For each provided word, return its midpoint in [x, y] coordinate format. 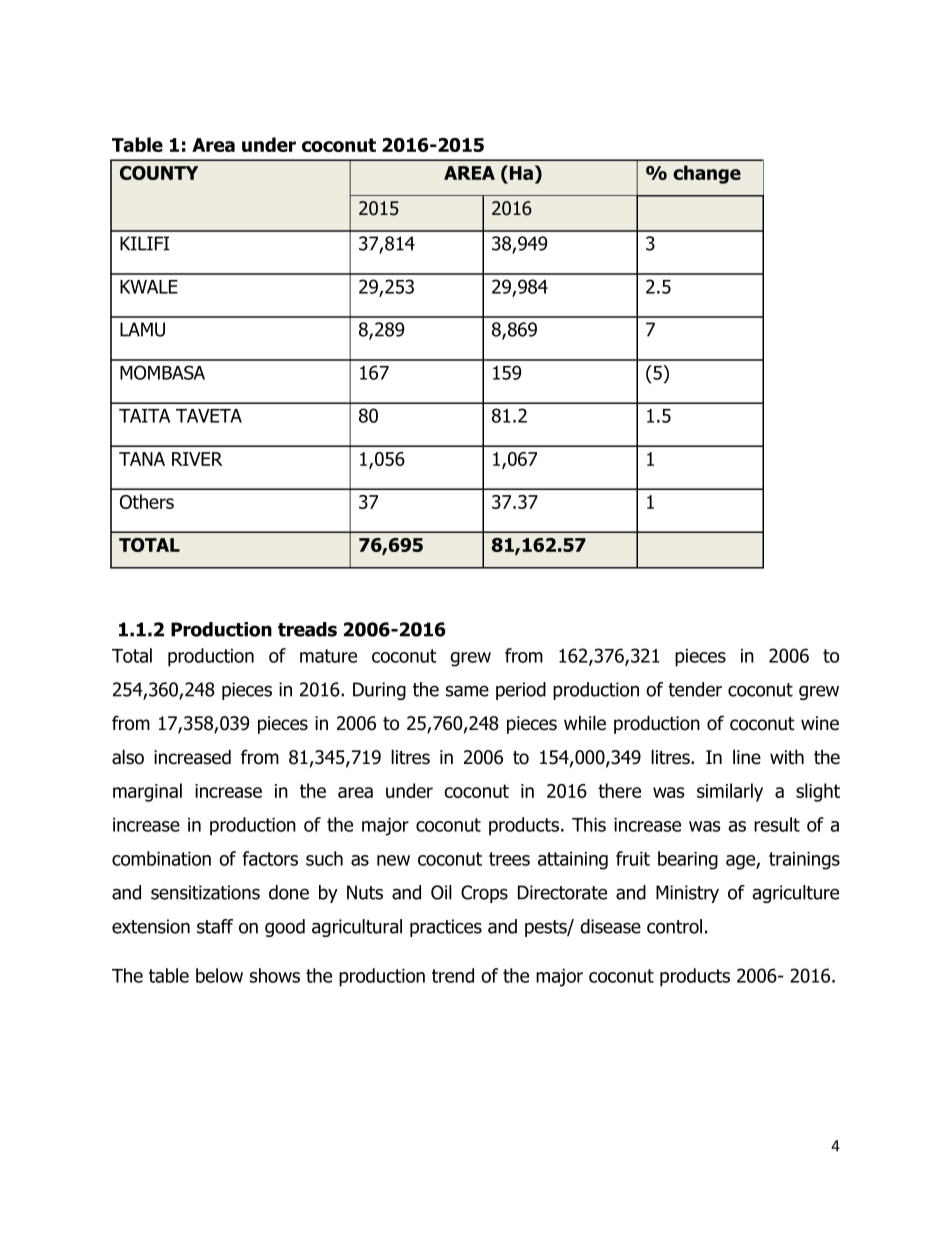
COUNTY [159, 173]
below [219, 975]
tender [695, 689]
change [707, 174]
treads [307, 629]
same [467, 691]
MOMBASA [162, 372]
